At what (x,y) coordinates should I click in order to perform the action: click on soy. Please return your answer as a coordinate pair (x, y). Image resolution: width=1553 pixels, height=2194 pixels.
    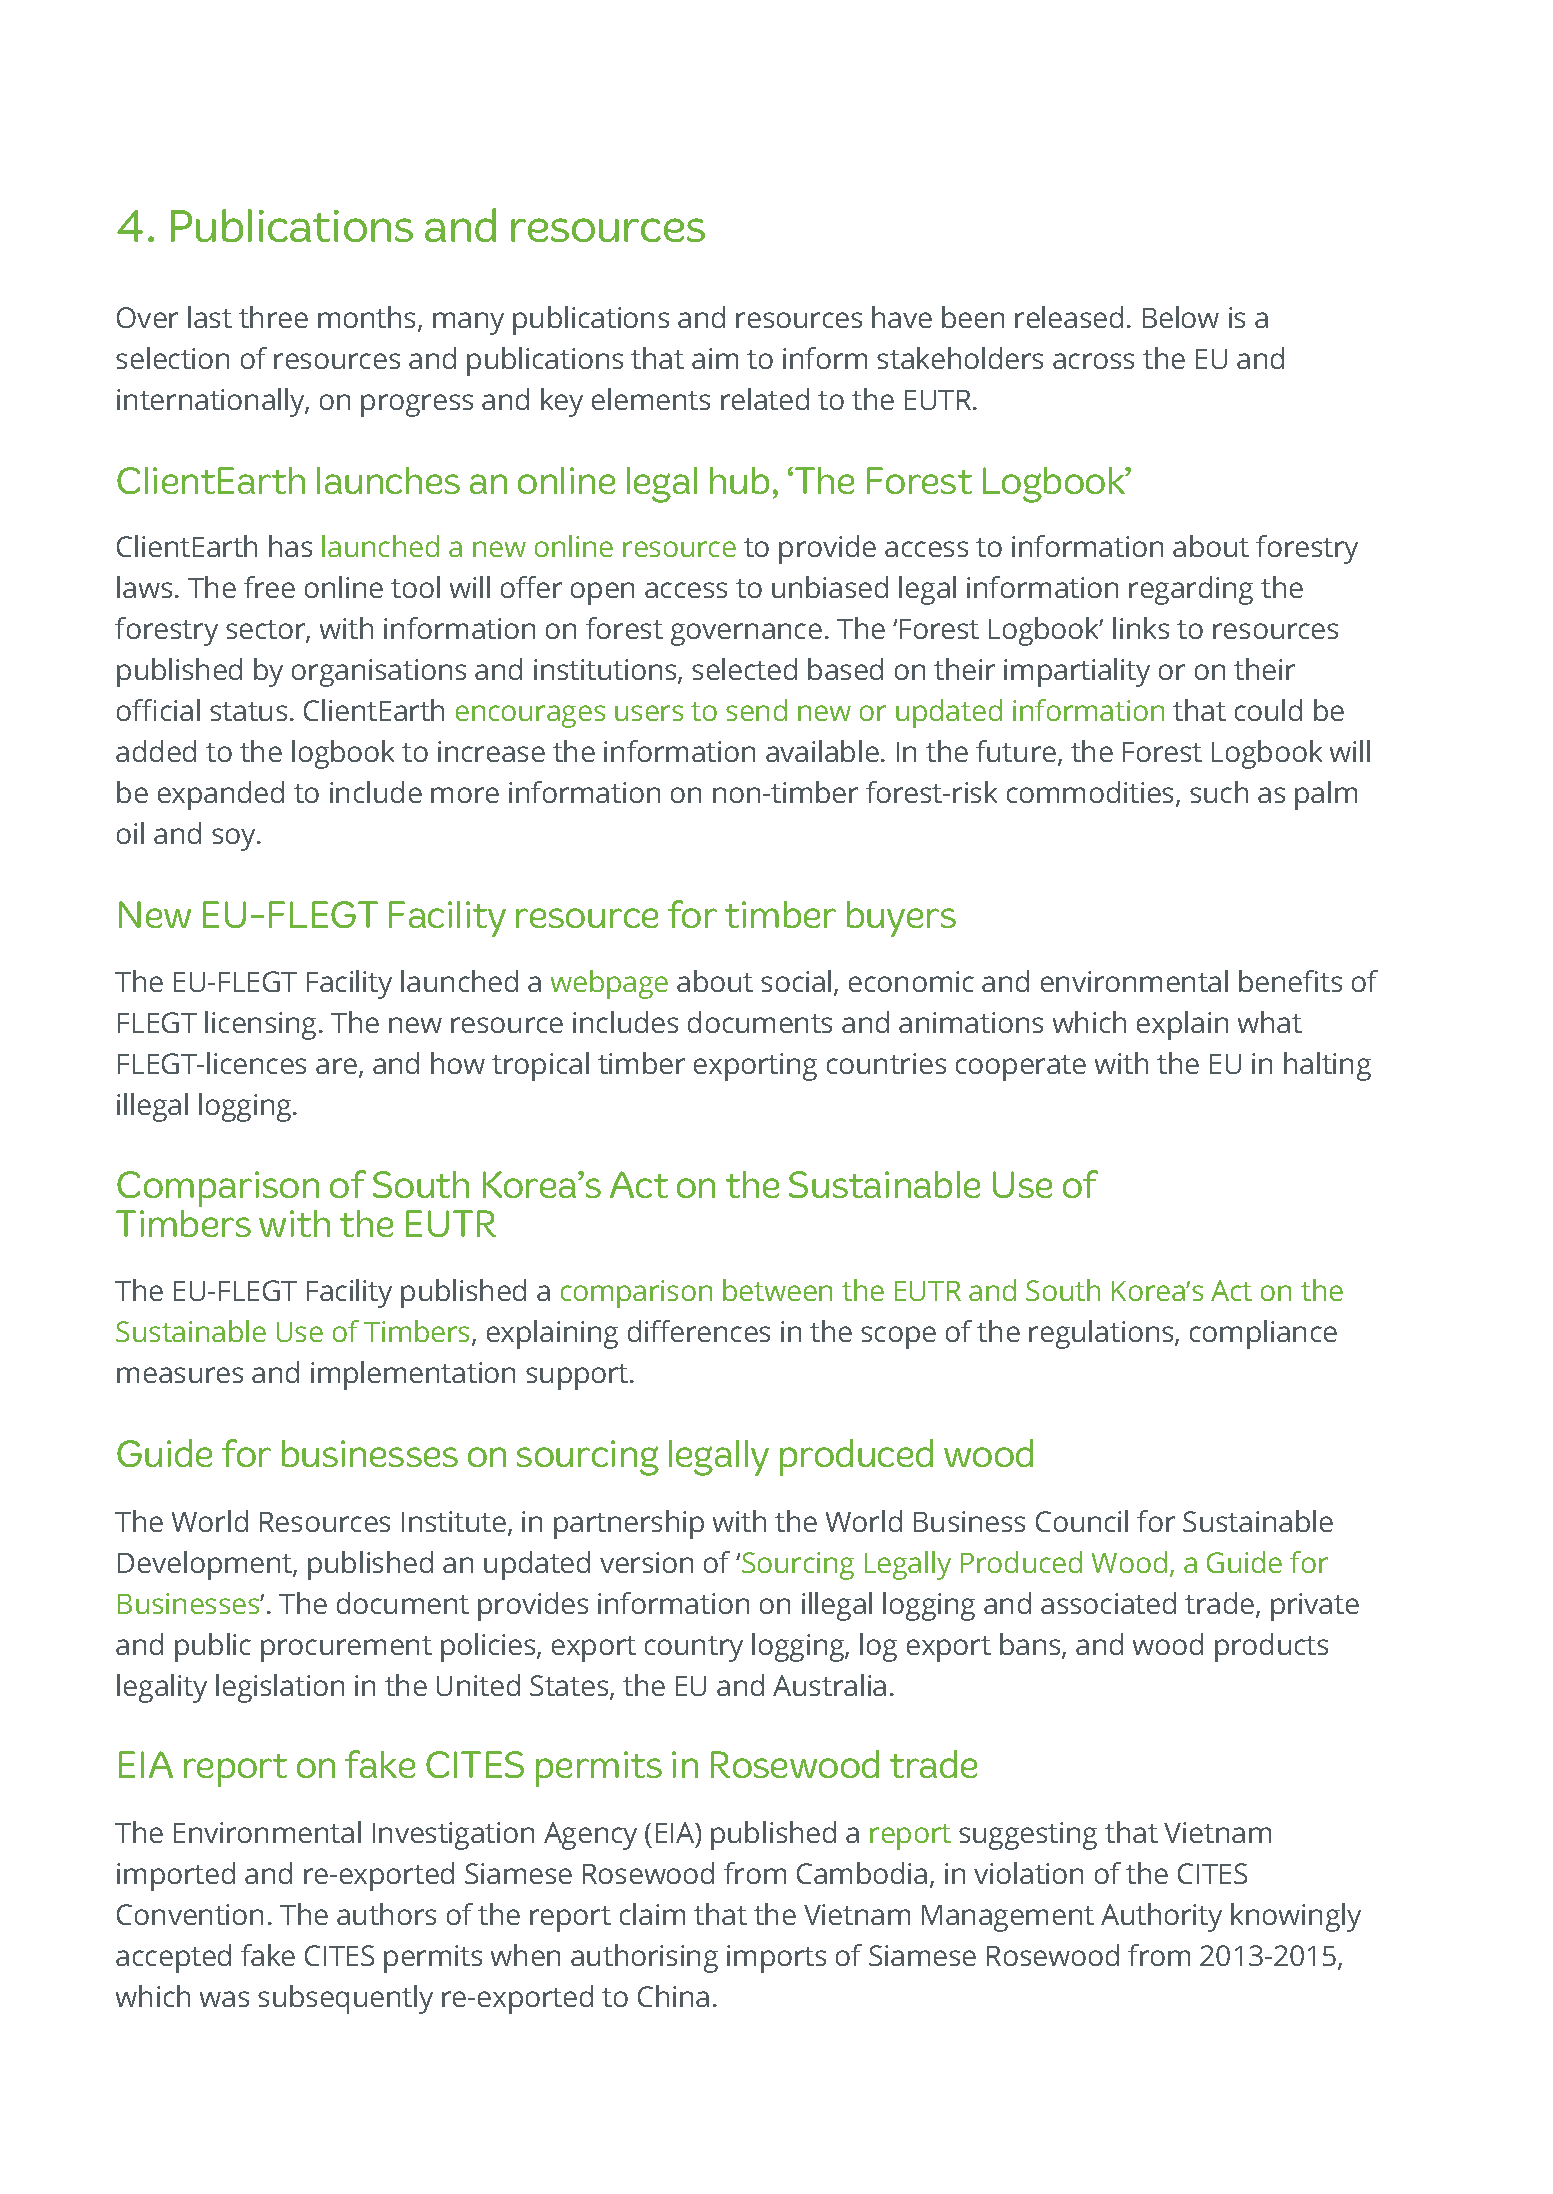
    Looking at the image, I should click on (235, 839).
